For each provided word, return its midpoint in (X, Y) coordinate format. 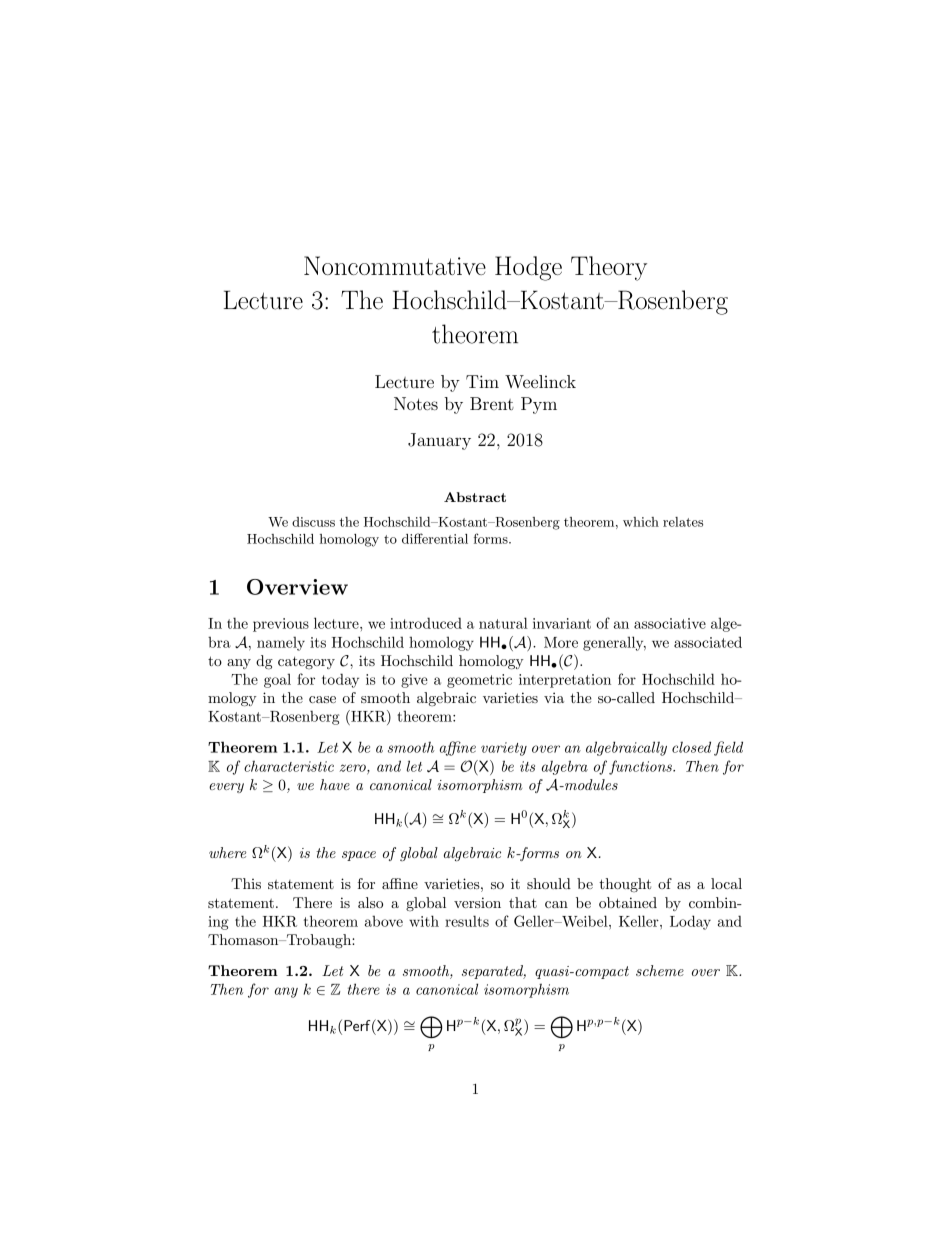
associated (708, 642)
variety (504, 749)
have (335, 784)
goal (277, 681)
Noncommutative (395, 265)
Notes (416, 403)
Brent (492, 403)
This (246, 883)
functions (641, 767)
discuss (313, 522)
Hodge (528, 268)
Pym (539, 405)
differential (435, 538)
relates (683, 522)
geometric (479, 681)
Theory (609, 268)
